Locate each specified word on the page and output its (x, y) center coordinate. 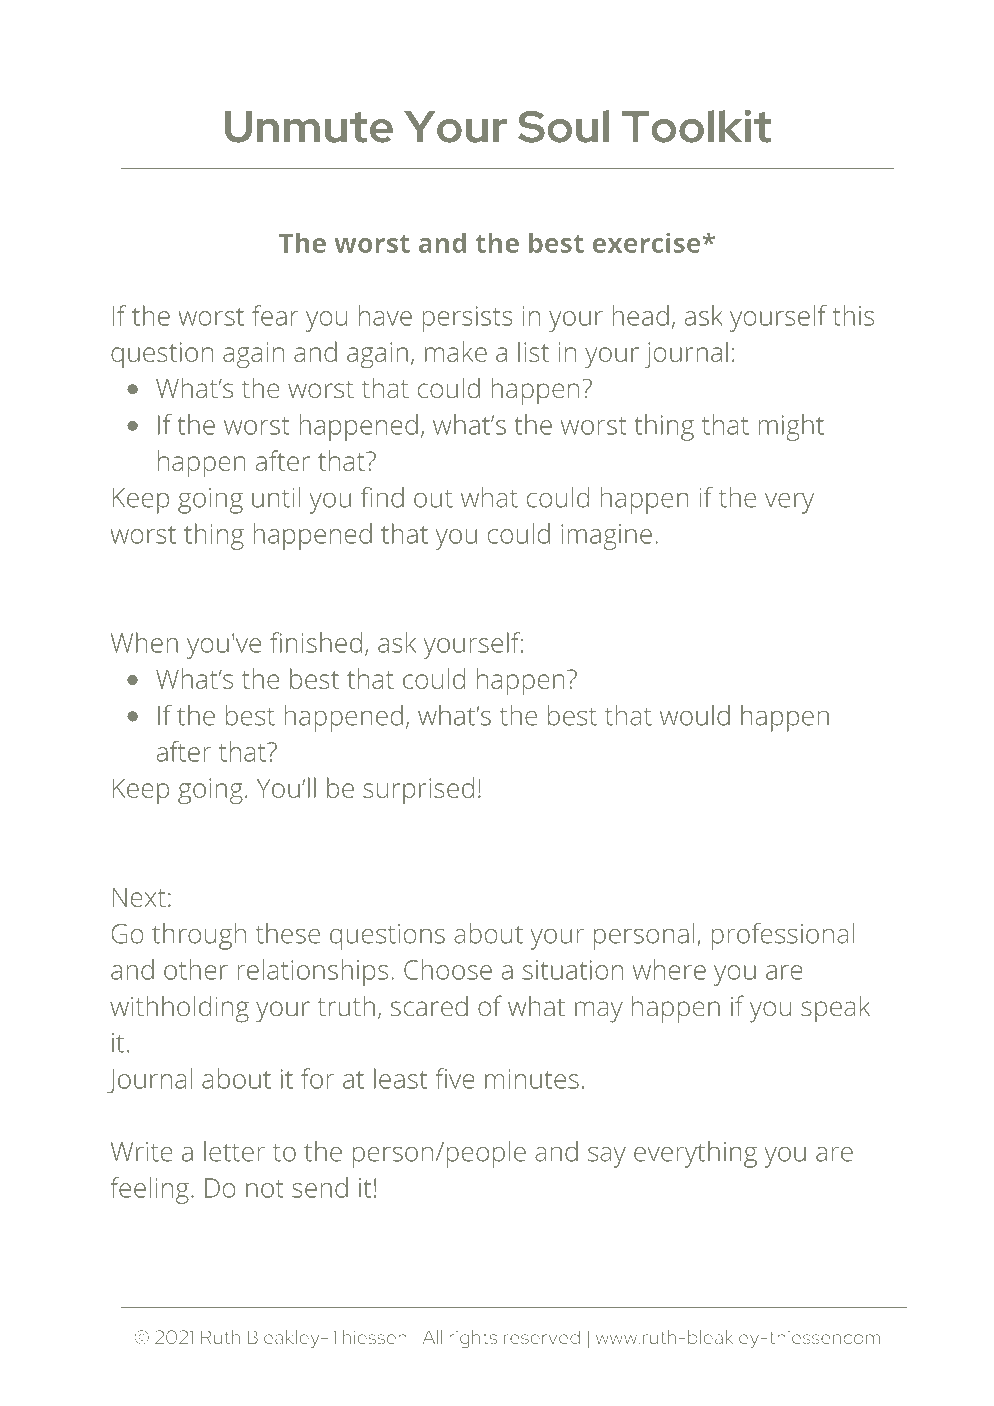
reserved (542, 1337)
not (264, 1189)
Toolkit (697, 126)
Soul (563, 126)
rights (473, 1339)
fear (275, 315)
